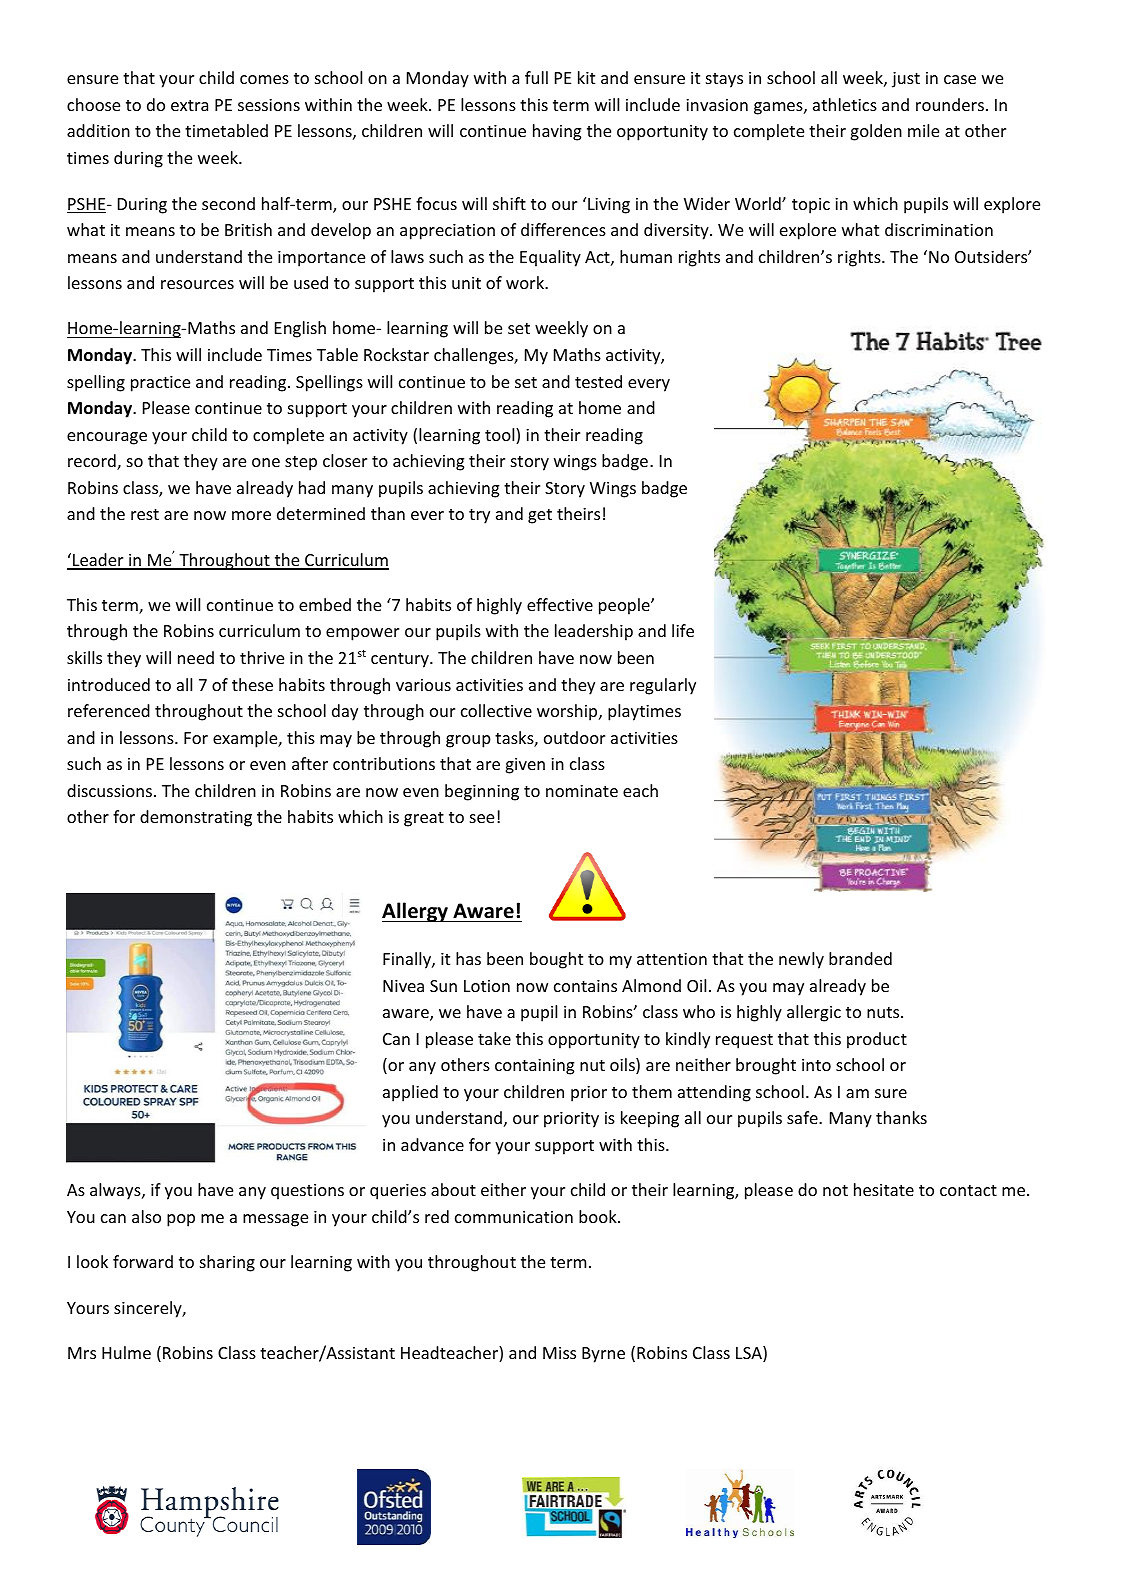  I want to click on practice, so click(160, 384).
